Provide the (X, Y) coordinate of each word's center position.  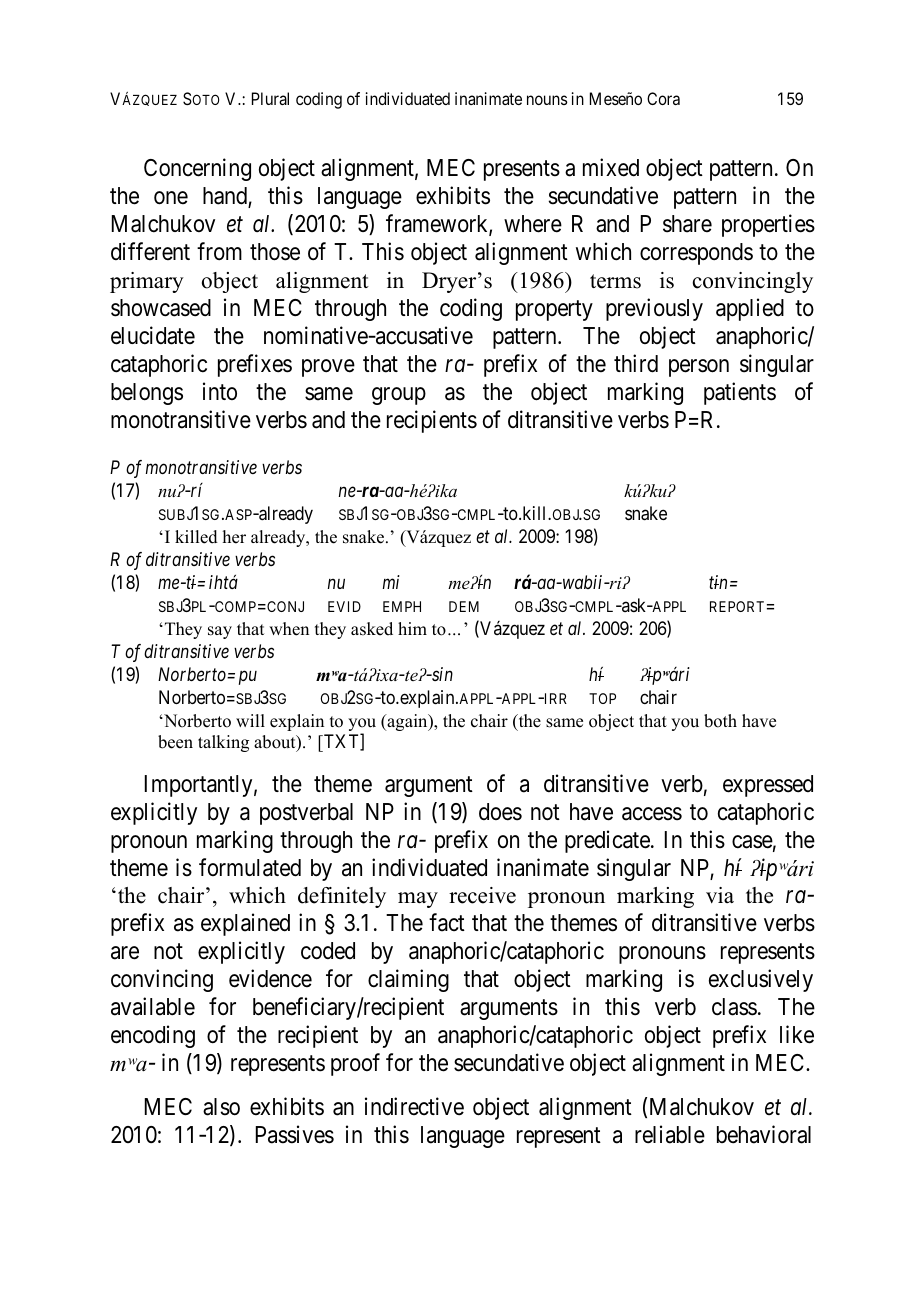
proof (355, 1064)
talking (223, 743)
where (533, 224)
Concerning (197, 169)
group (399, 396)
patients (740, 393)
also (221, 1107)
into (220, 391)
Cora (663, 98)
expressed (768, 786)
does (500, 812)
